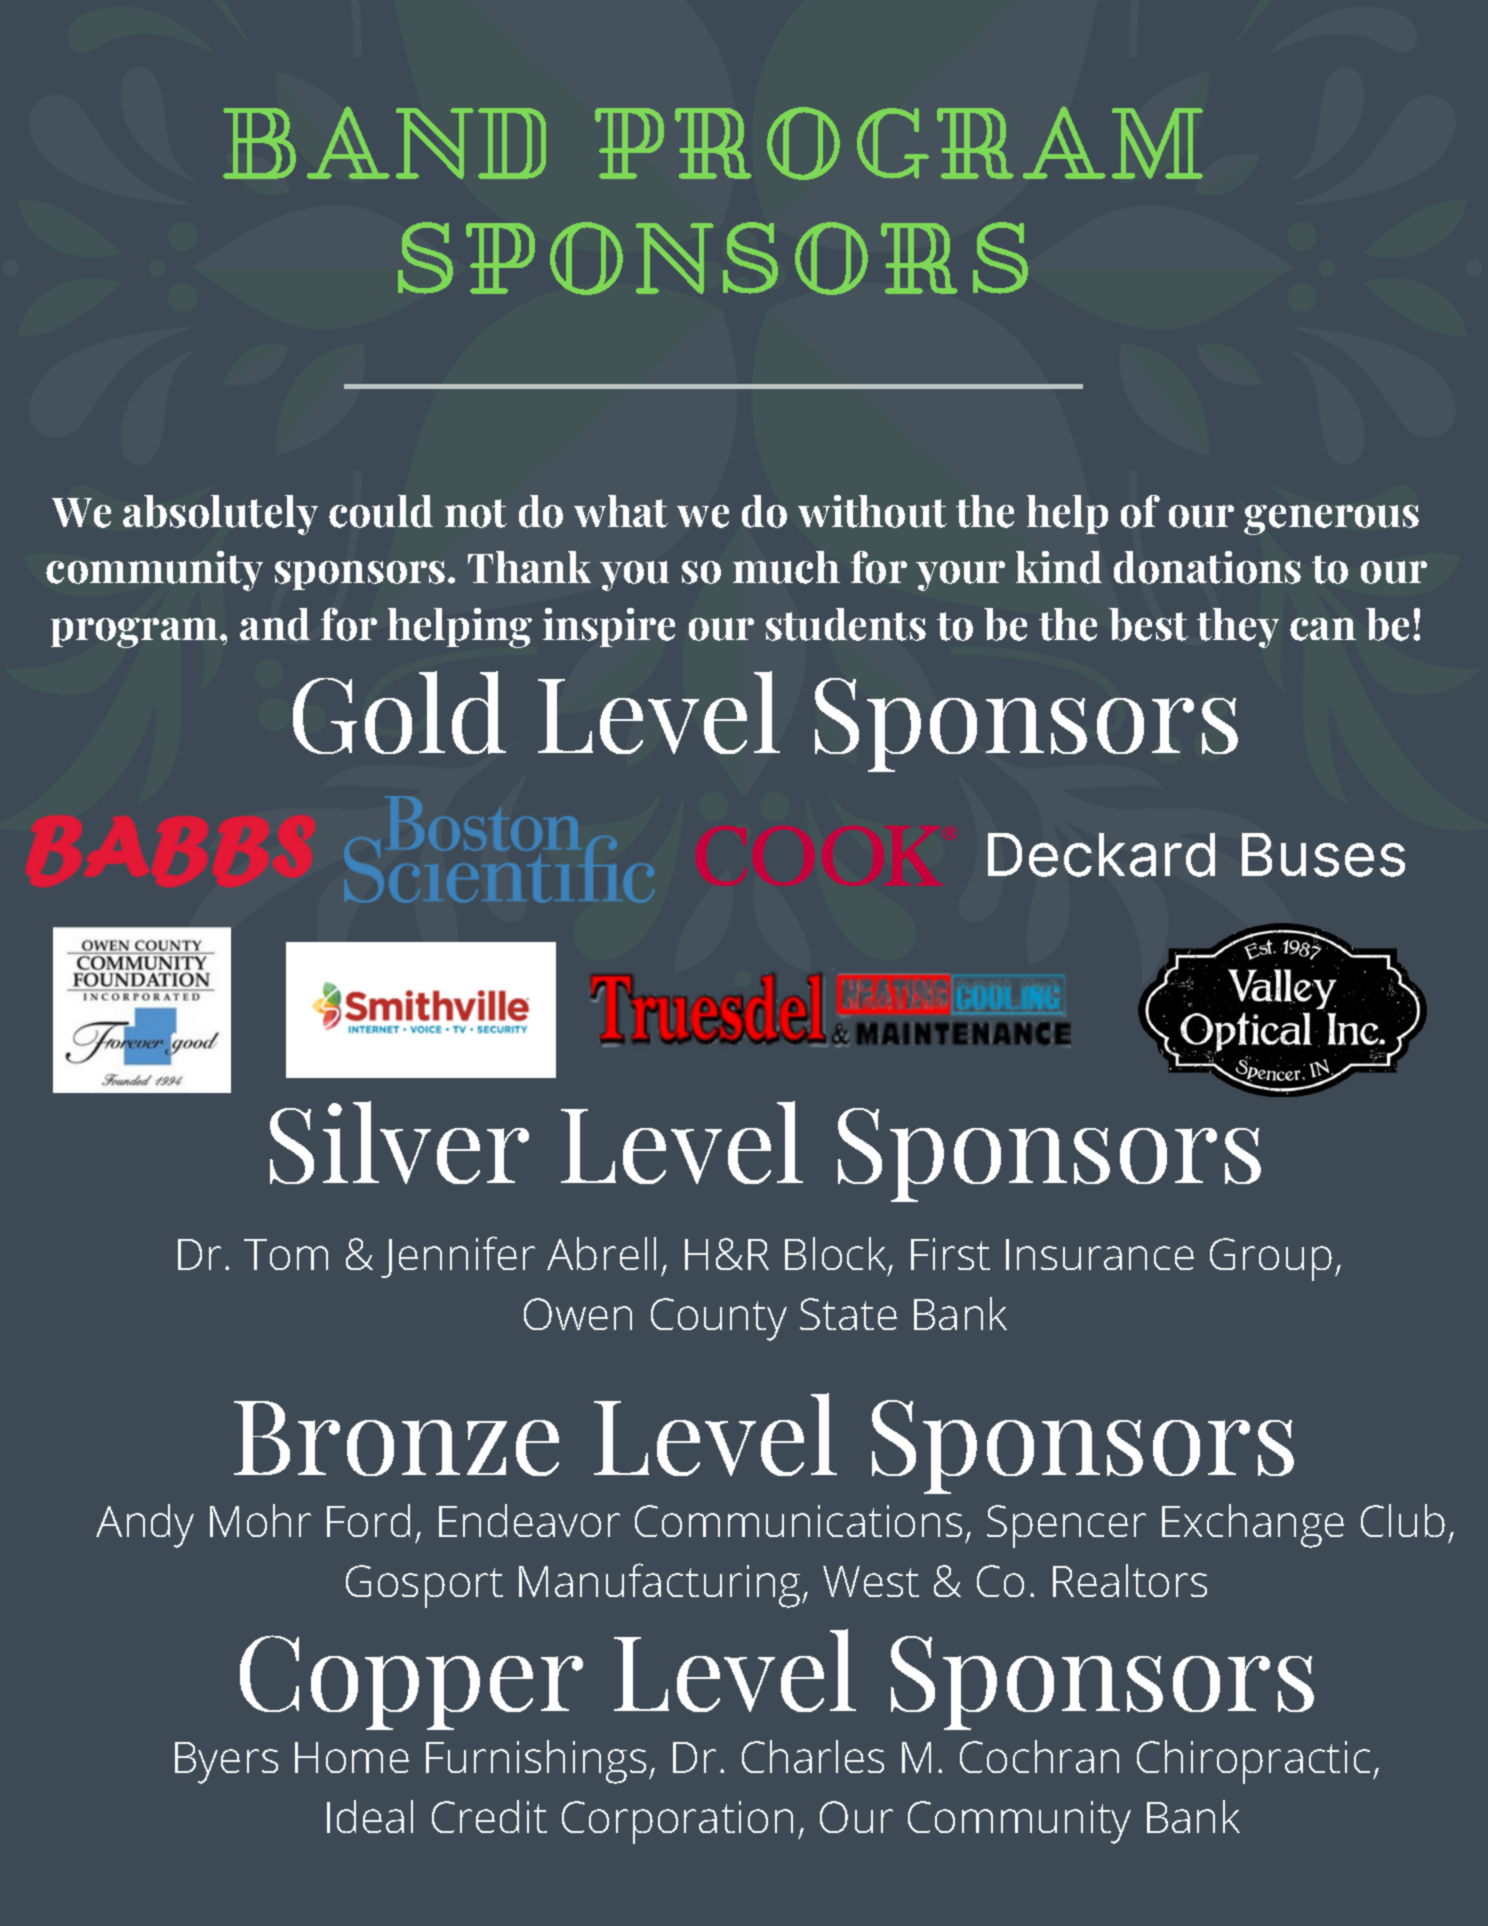  Describe the element at coordinates (1101, 855) in the image. I see `Deckard` at that location.
